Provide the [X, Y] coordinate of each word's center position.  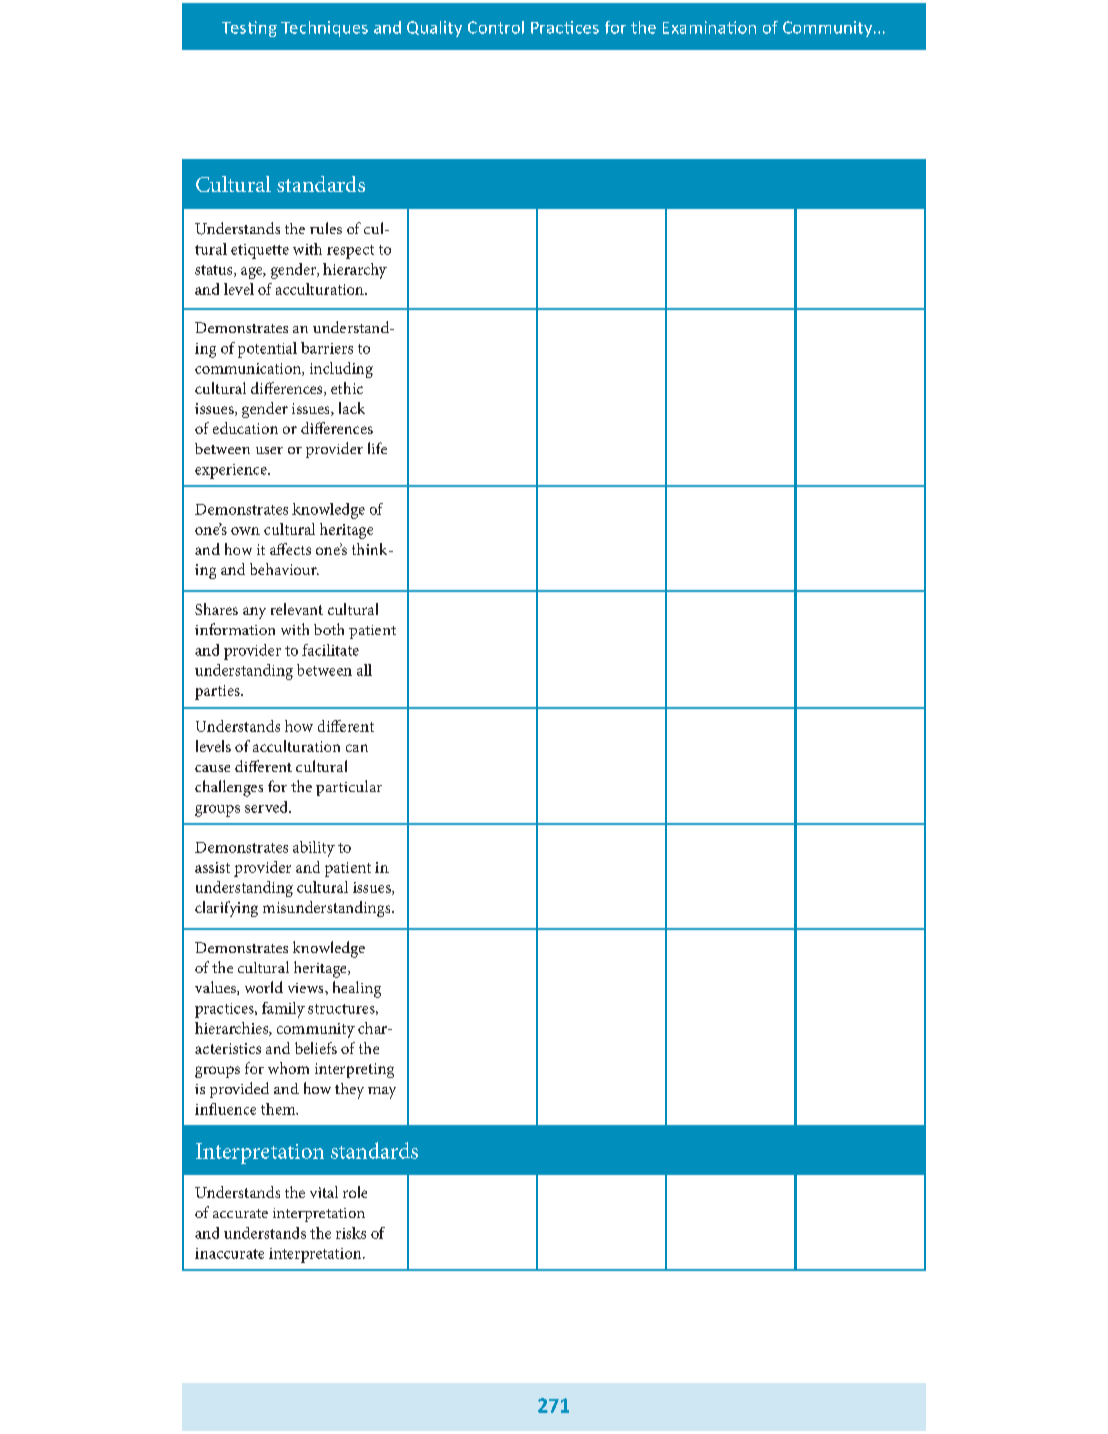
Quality [434, 29]
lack [352, 408]
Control [496, 27]
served [267, 807]
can [357, 748]
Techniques [324, 29]
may [382, 1093]
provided [239, 1090]
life [377, 448]
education [245, 428]
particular [349, 788]
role [355, 1192]
